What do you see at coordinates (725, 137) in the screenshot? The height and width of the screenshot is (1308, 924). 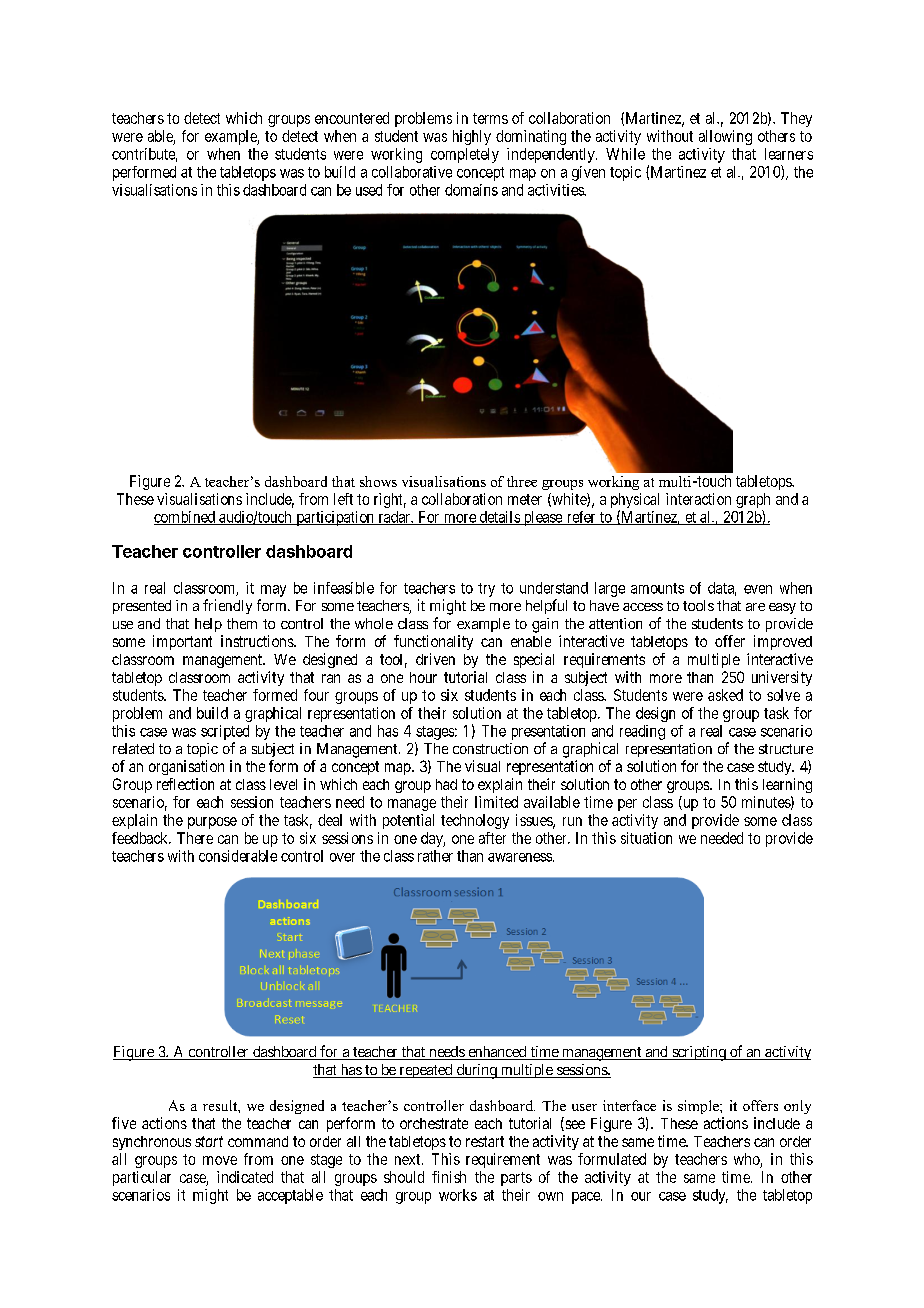 I see `allowing` at bounding box center [725, 137].
